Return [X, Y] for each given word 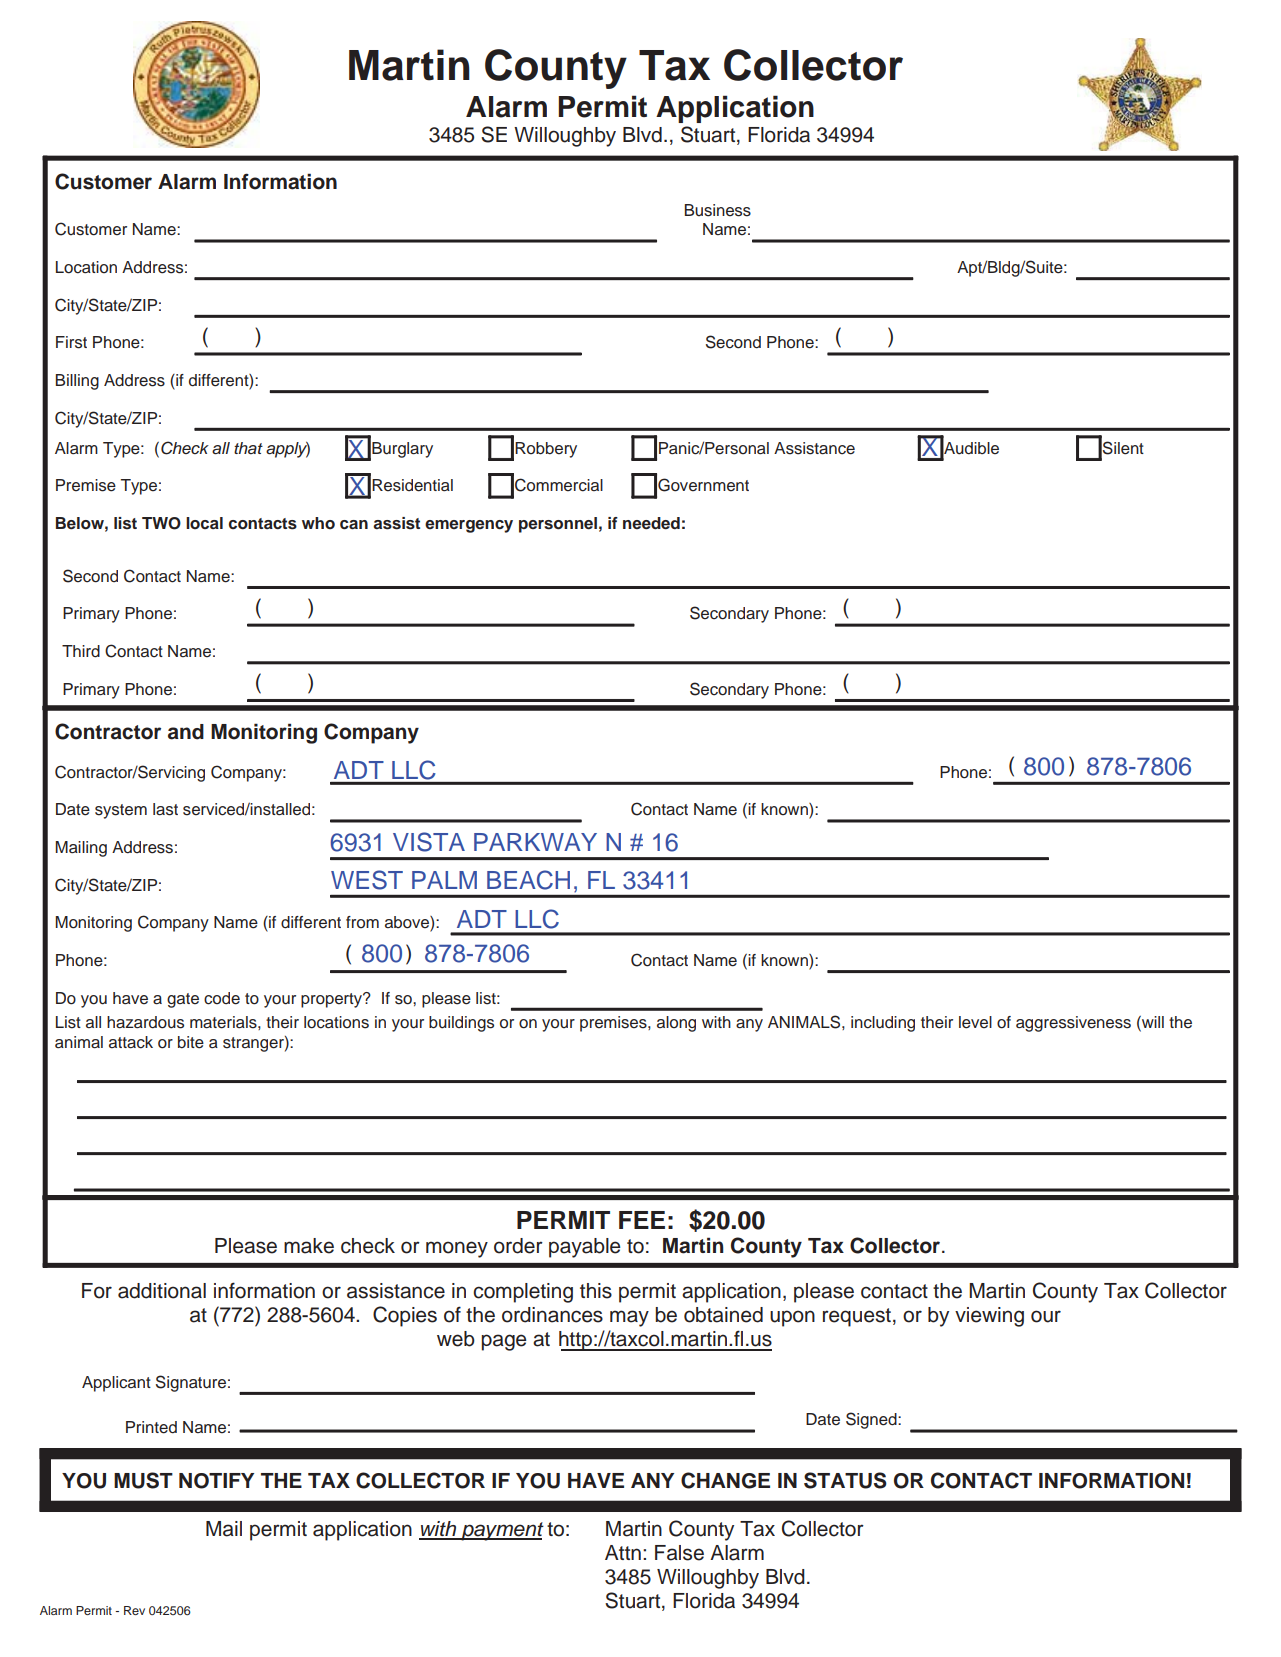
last [165, 809]
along [676, 1024]
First [71, 342]
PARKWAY [535, 842]
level [975, 1022]
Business [718, 210]
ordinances [552, 1315]
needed [651, 523]
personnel [558, 525]
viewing [989, 1317]
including [883, 1024]
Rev [134, 1610]
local [204, 523]
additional [162, 1291]
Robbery [546, 450]
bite [191, 1042]
